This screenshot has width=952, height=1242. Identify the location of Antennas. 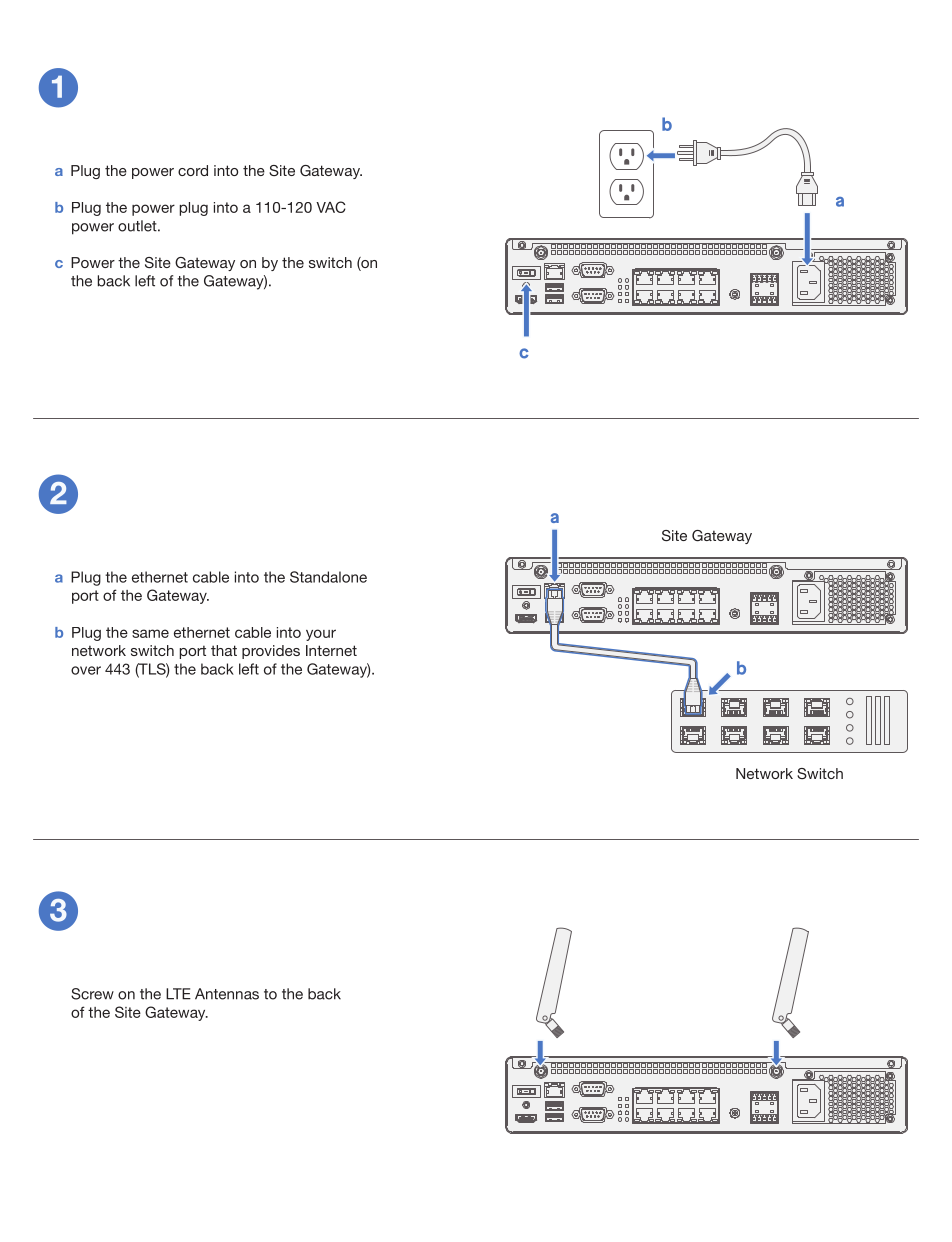
(227, 994).
